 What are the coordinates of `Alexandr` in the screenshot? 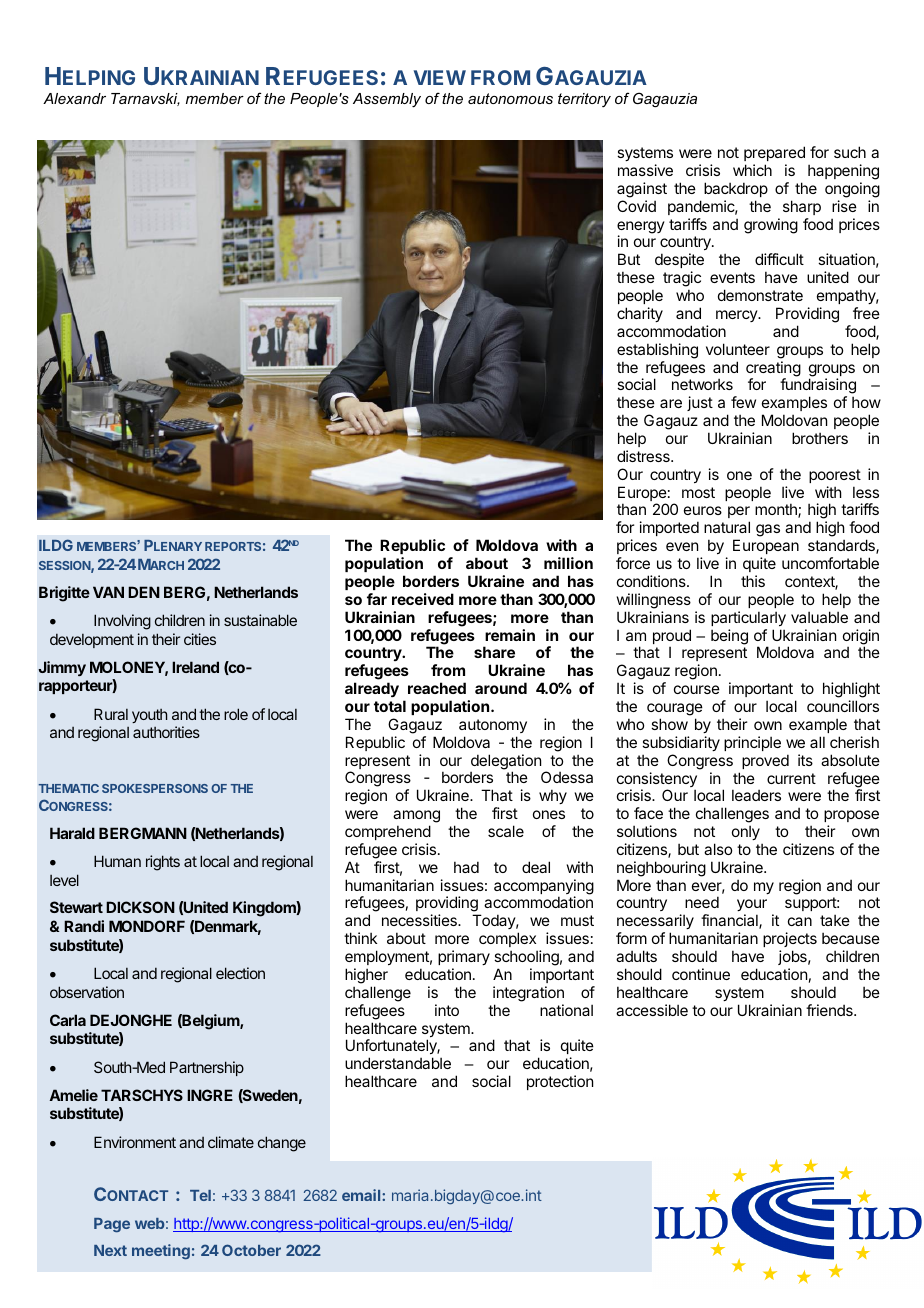 It's located at (74, 98).
